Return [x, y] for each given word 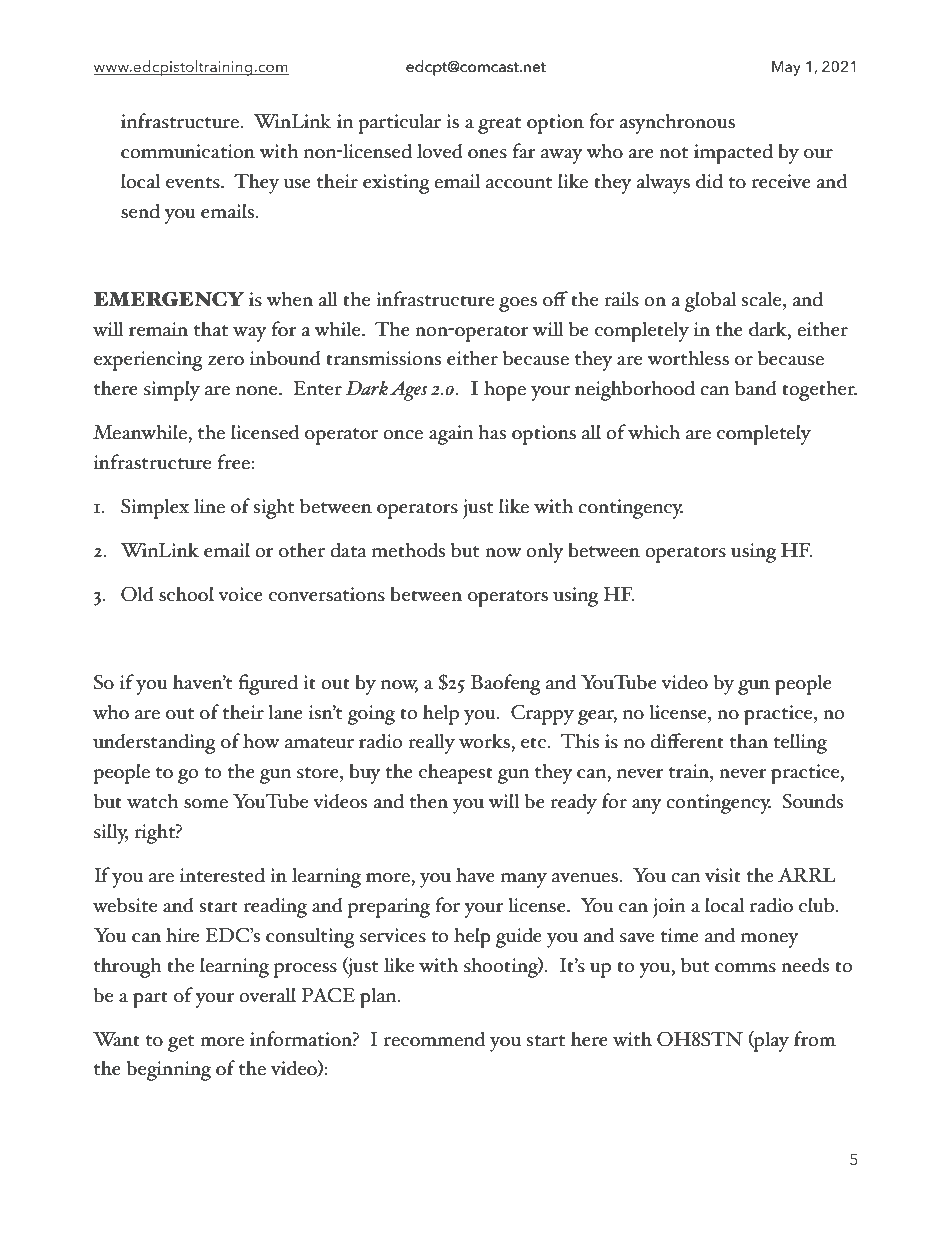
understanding [154, 743]
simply [172, 390]
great [499, 125]
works [485, 741]
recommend [434, 1039]
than [749, 741]
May [786, 68]
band [756, 388]
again [451, 435]
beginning [169, 1070]
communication [188, 151]
